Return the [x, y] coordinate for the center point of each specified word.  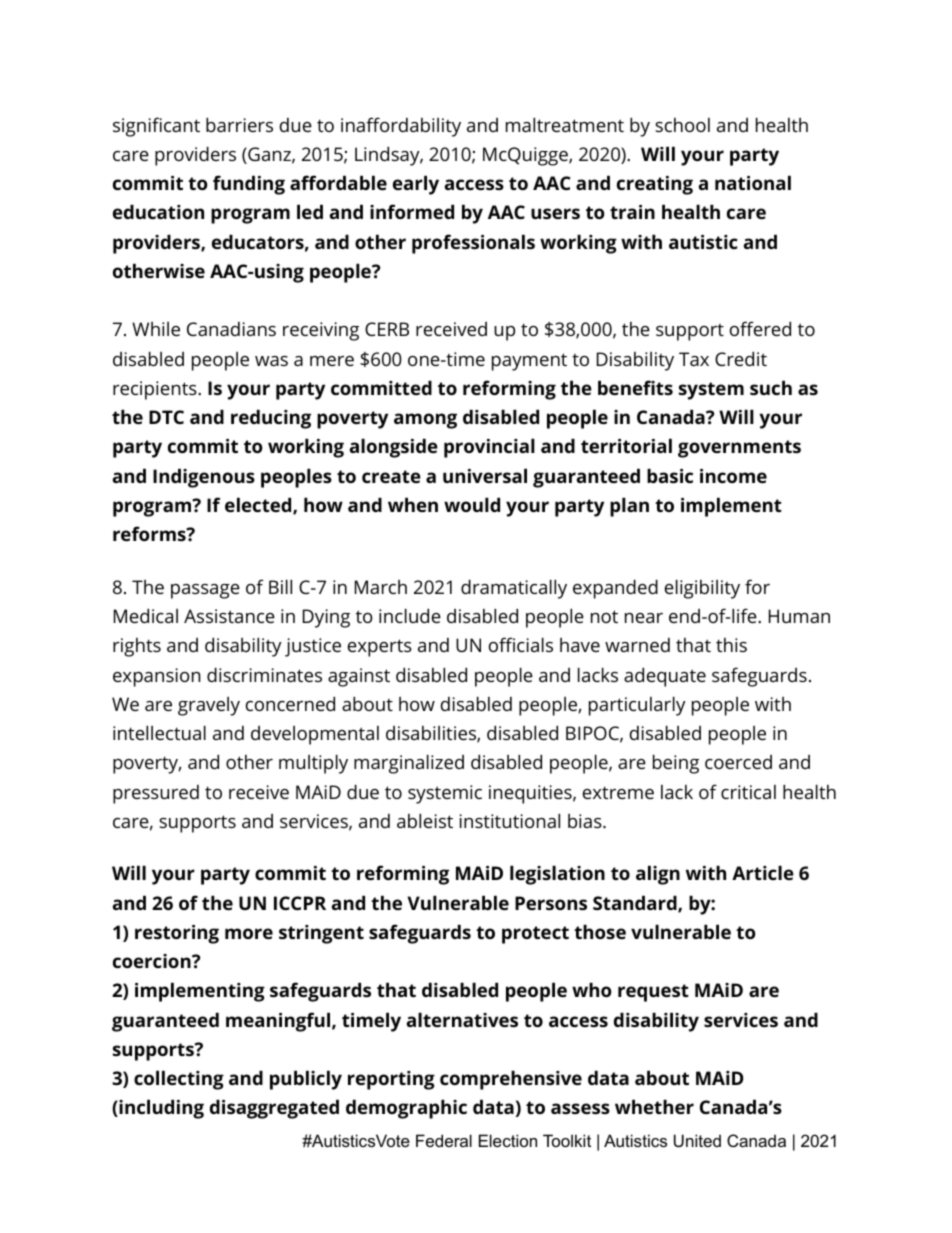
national [753, 182]
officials [521, 644]
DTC [166, 417]
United [697, 1140]
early [416, 185]
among [425, 421]
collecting [179, 1080]
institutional [509, 820]
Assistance [229, 616]
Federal [444, 1140]
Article [763, 872]
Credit [741, 358]
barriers [239, 124]
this [731, 645]
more [249, 933]
